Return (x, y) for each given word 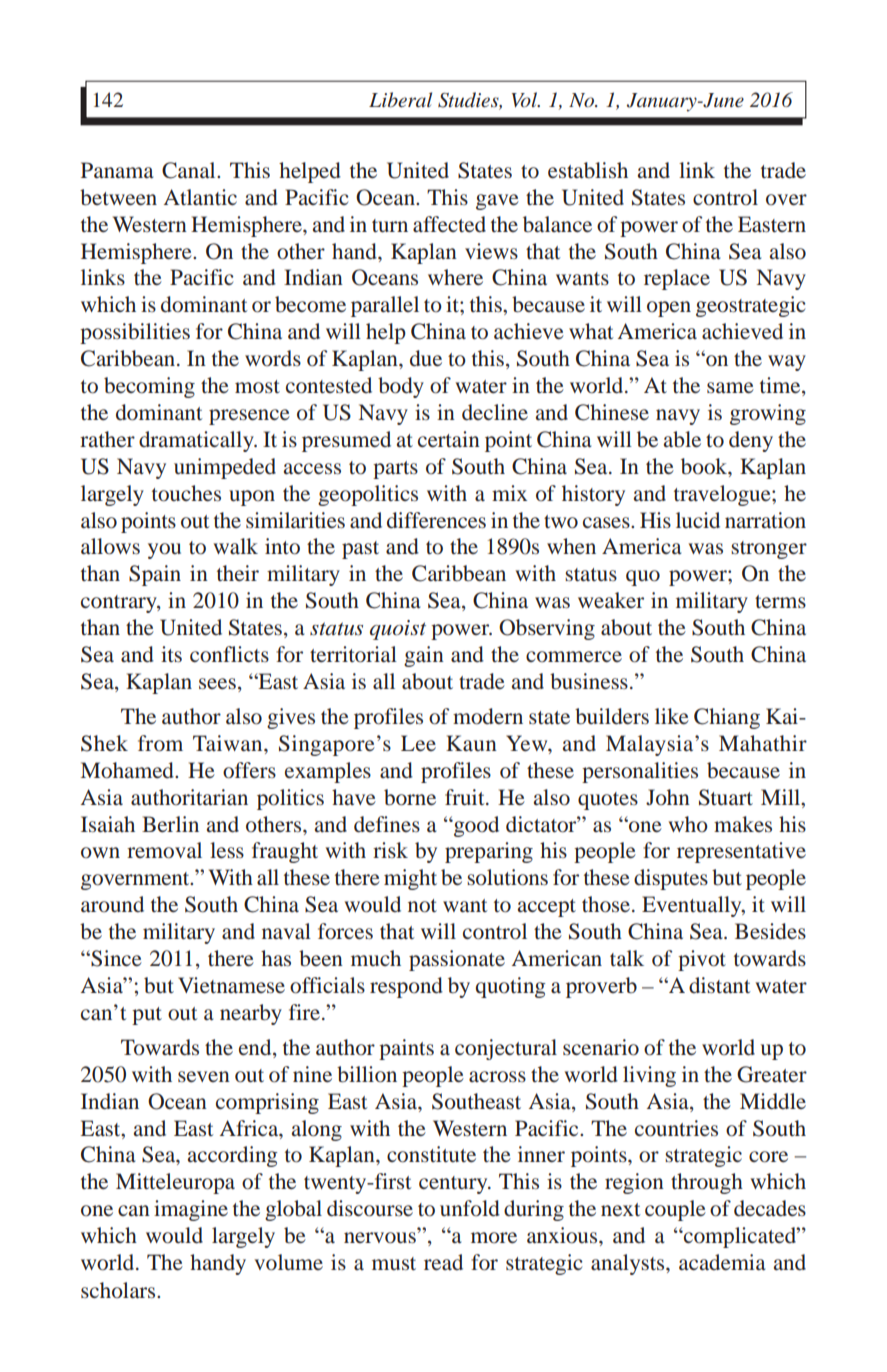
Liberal (400, 99)
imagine (191, 1210)
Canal (190, 170)
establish (588, 170)
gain (424, 656)
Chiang (727, 718)
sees (217, 683)
